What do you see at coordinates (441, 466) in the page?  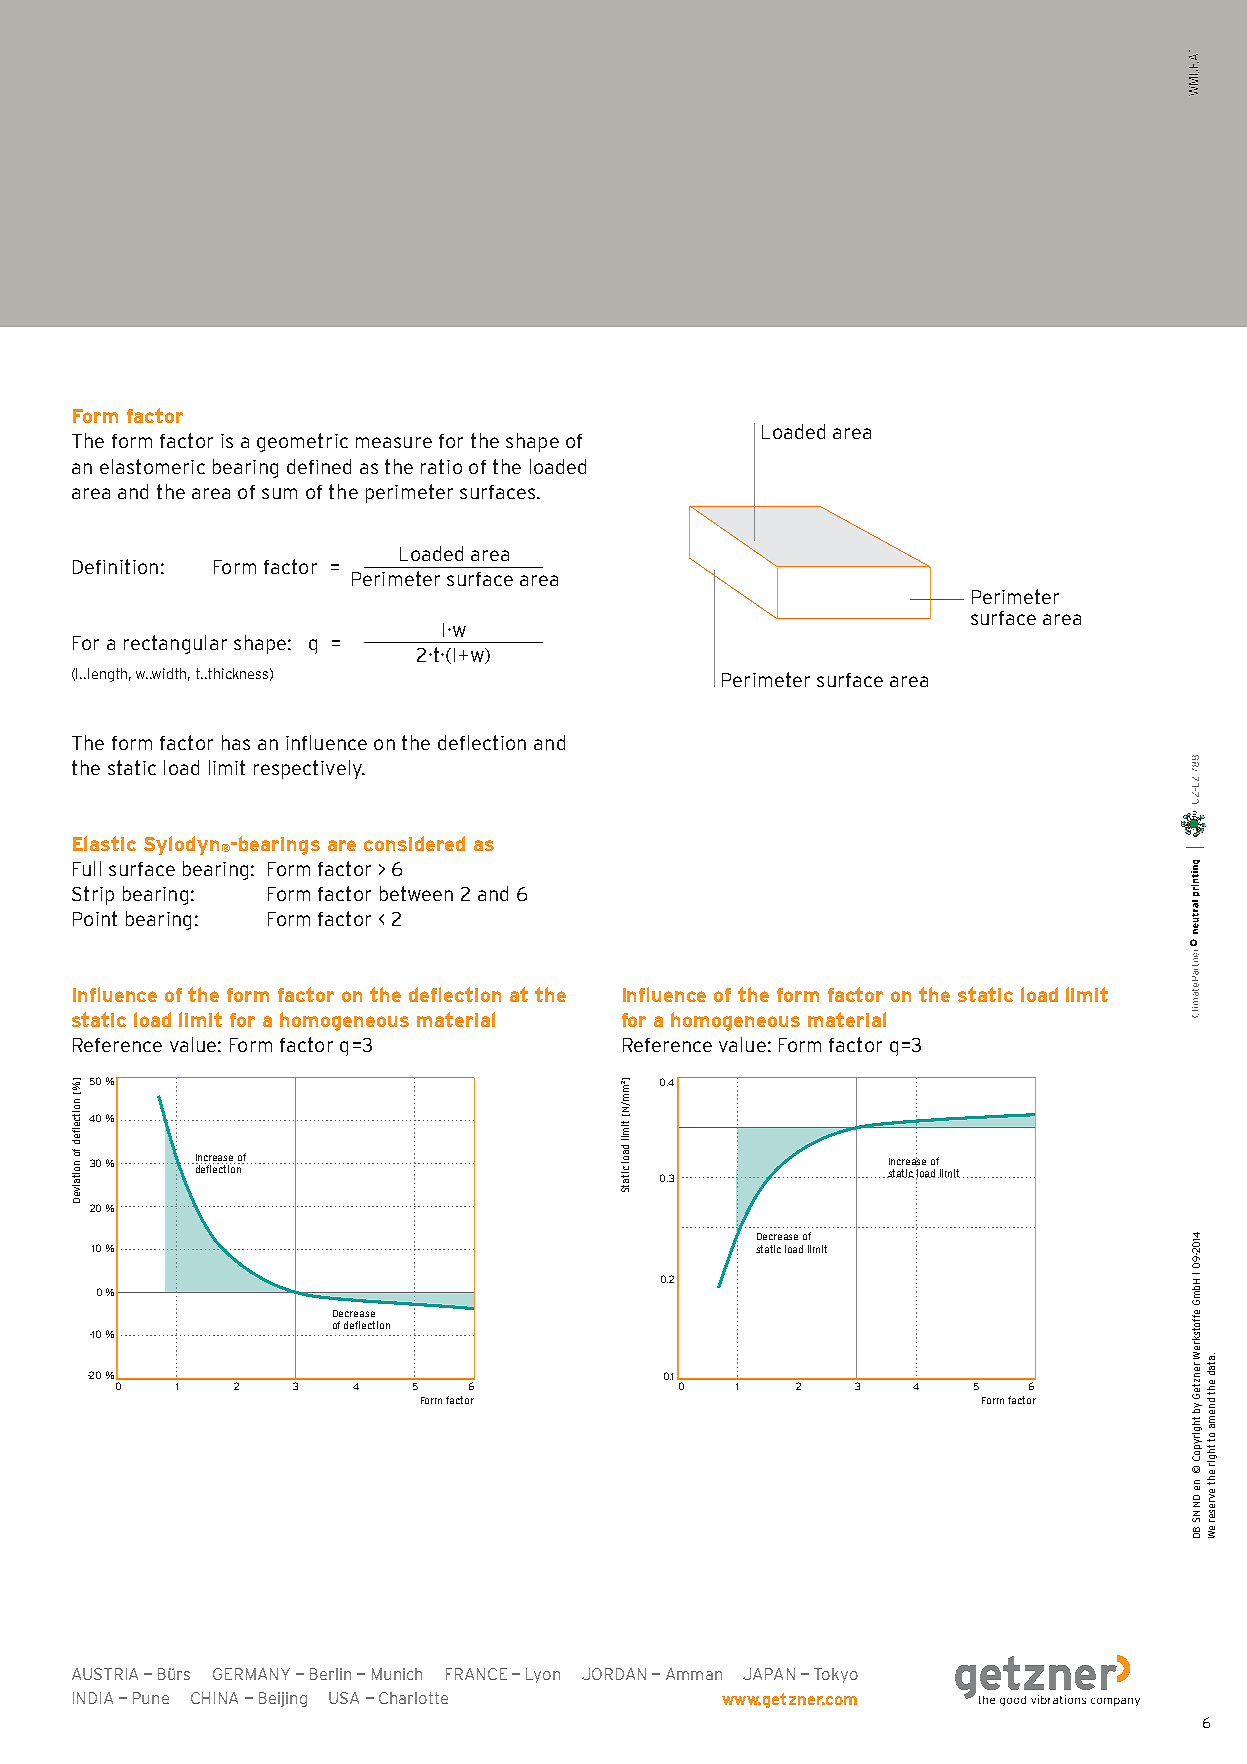 I see `ratio` at bounding box center [441, 466].
